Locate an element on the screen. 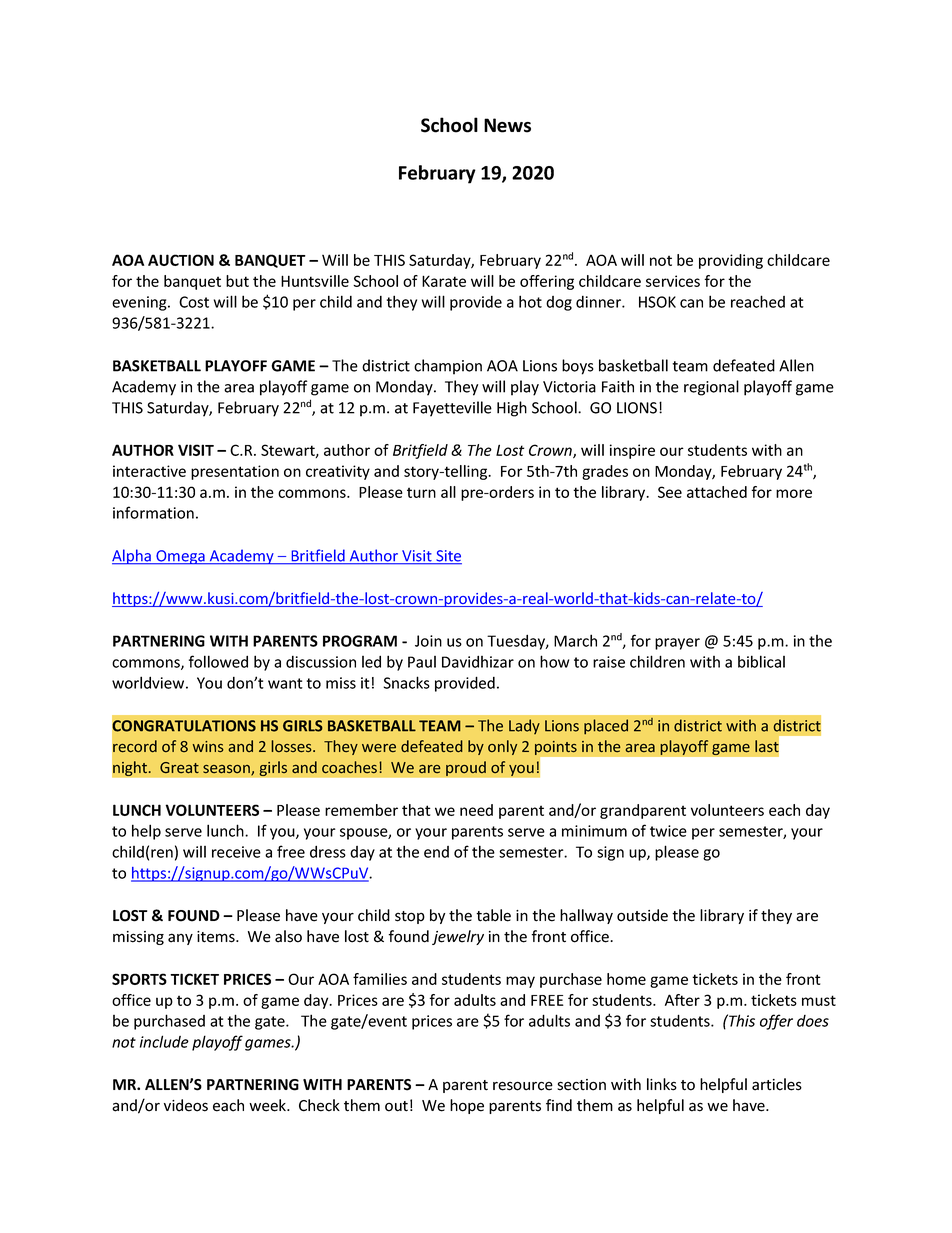 The image size is (952, 1233). presentation is located at coordinates (235, 472).
